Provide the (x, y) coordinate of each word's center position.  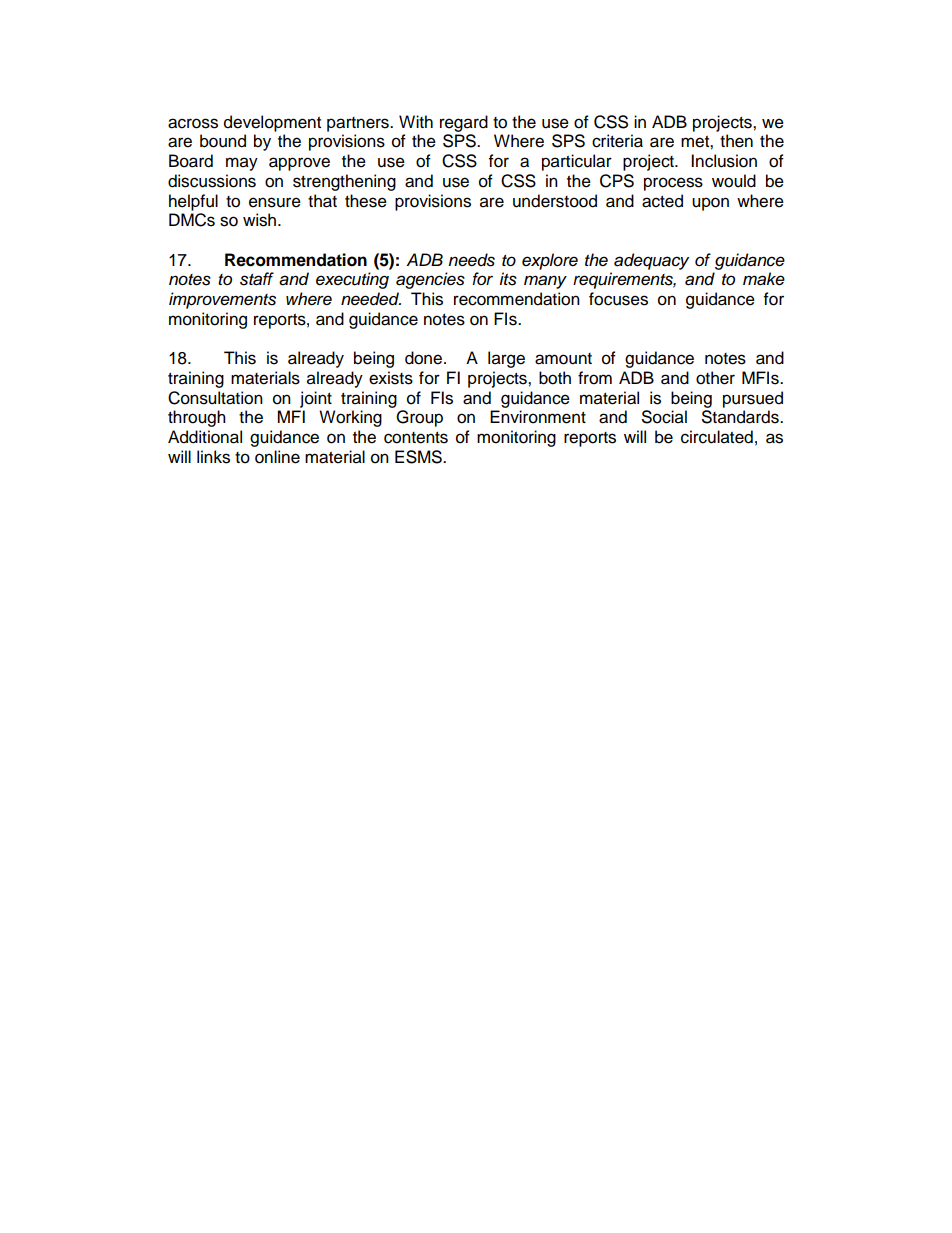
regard (464, 123)
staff (257, 279)
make (764, 279)
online (277, 457)
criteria (617, 141)
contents (416, 438)
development (272, 123)
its (508, 279)
